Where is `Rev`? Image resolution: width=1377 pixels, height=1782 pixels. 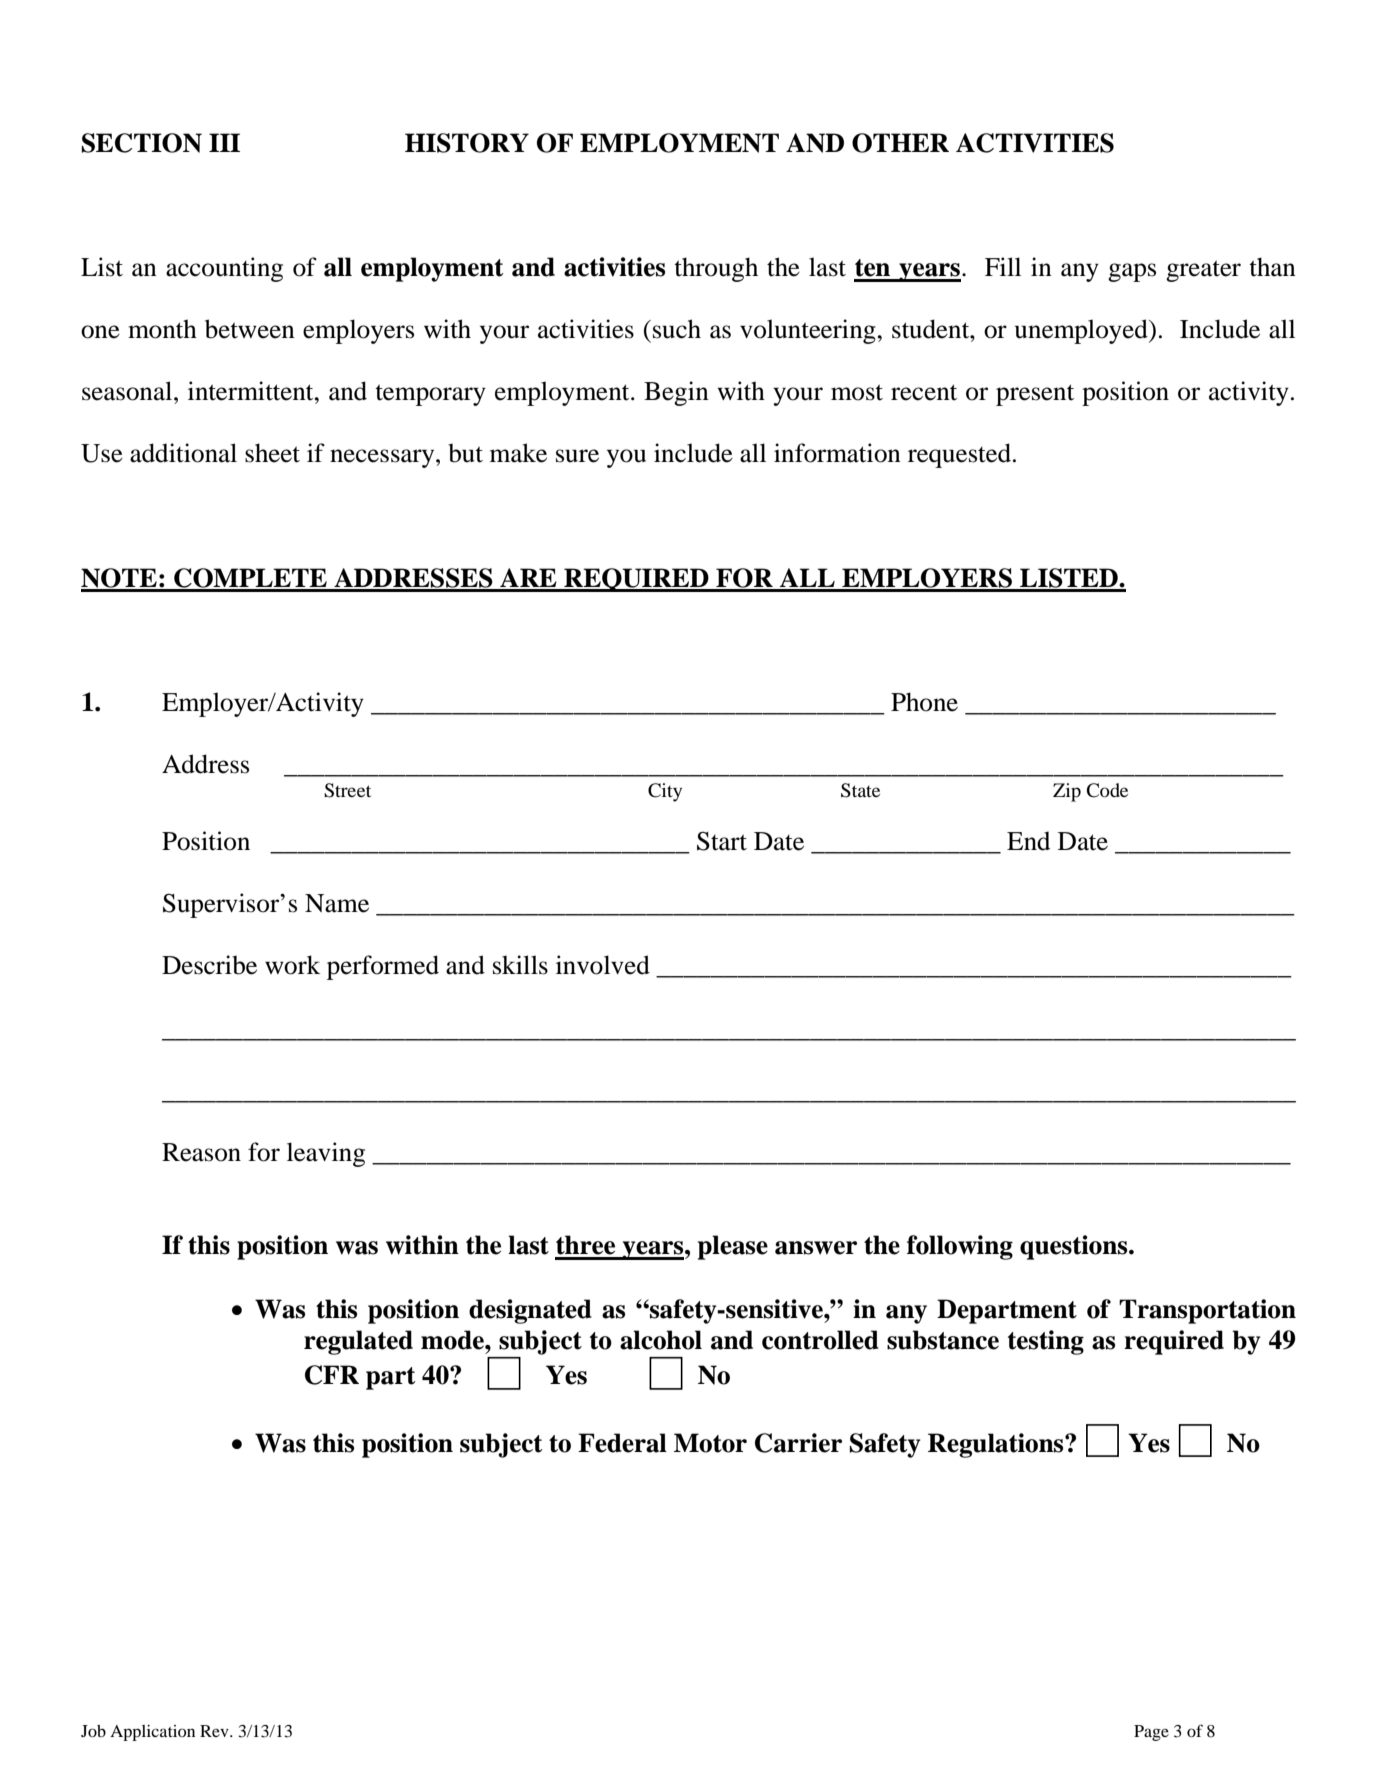 Rev is located at coordinates (215, 1731).
